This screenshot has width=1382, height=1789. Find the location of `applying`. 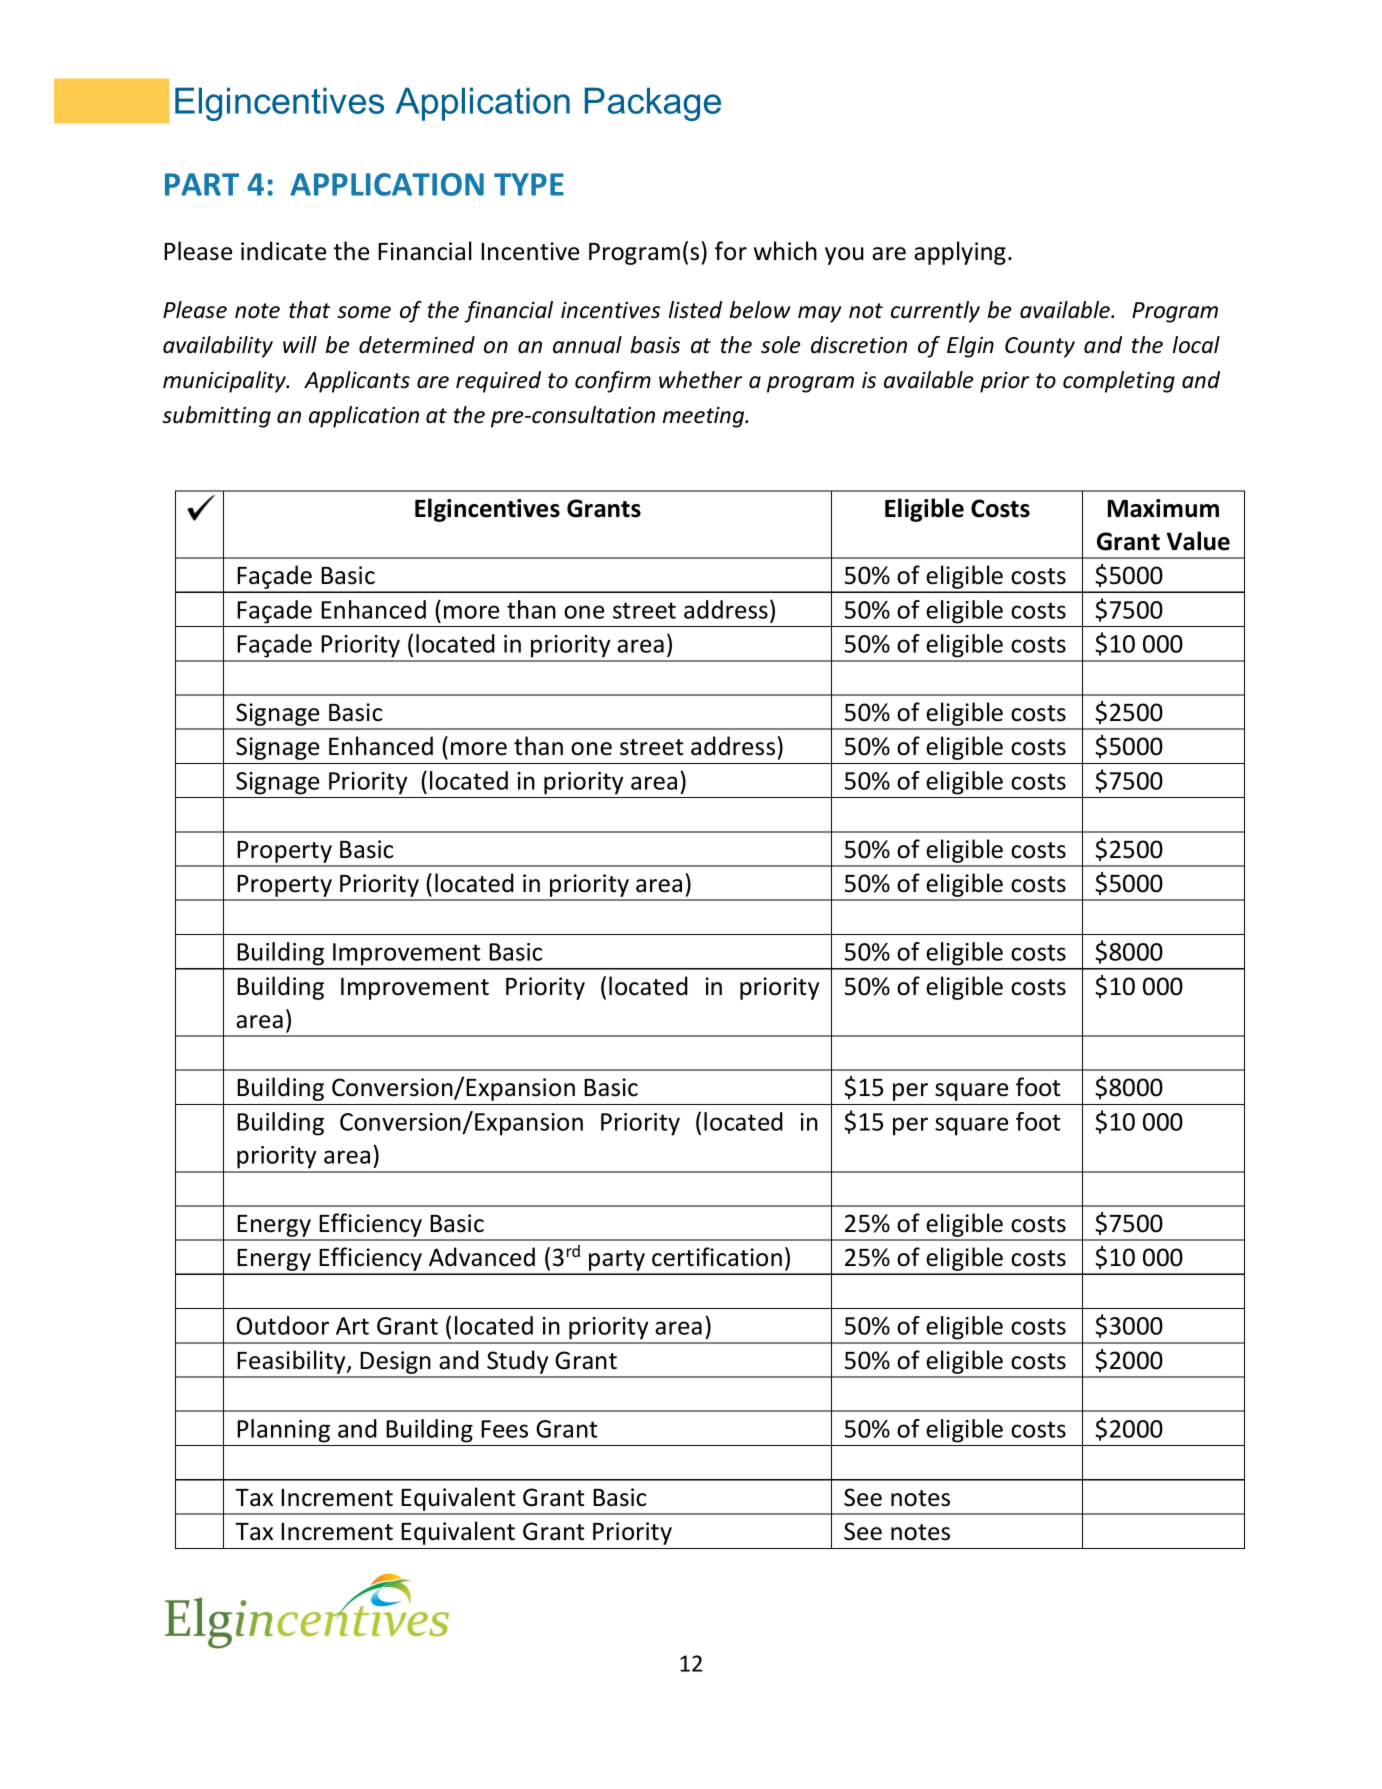

applying is located at coordinates (960, 253).
